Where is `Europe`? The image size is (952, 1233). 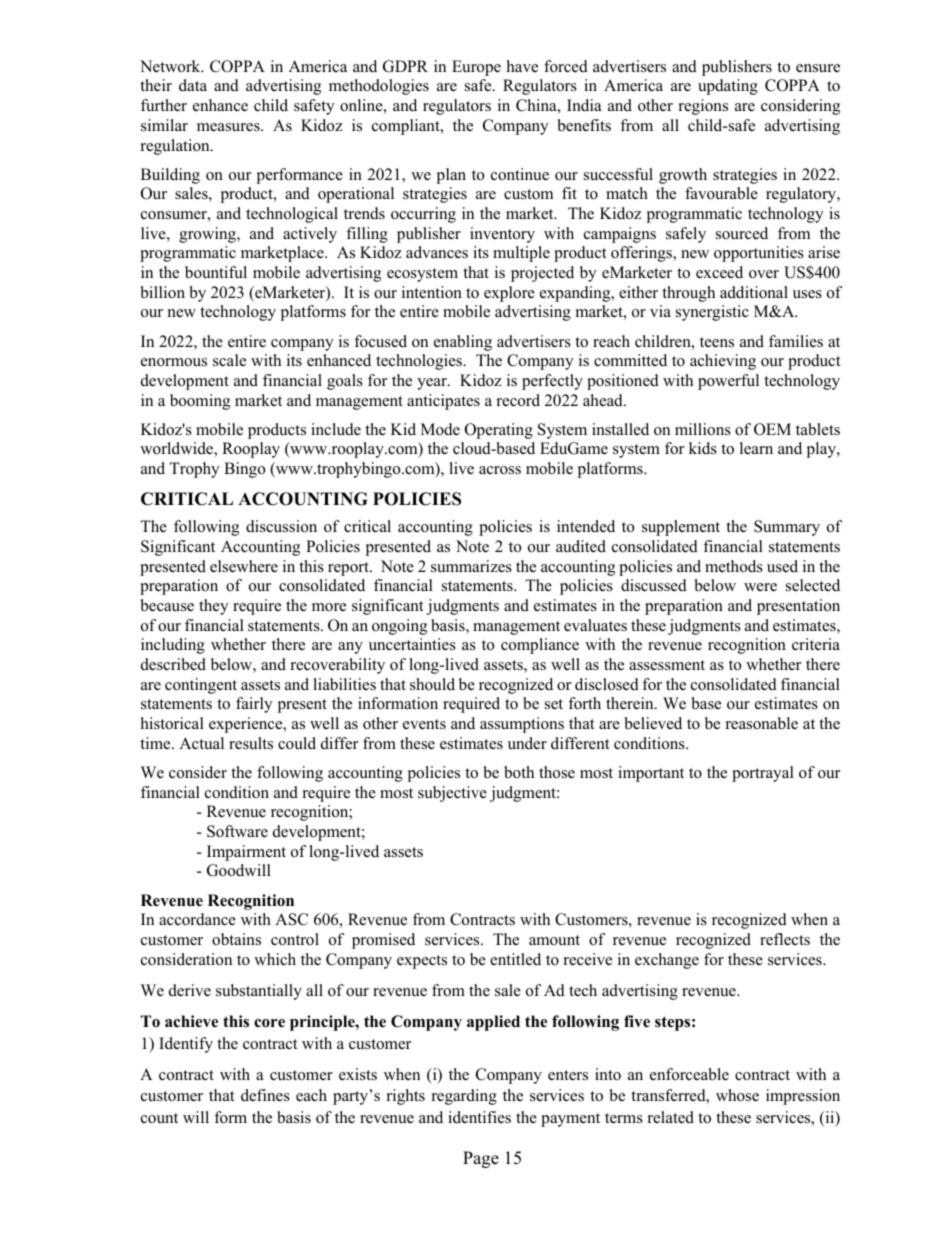
Europe is located at coordinates (476, 68).
